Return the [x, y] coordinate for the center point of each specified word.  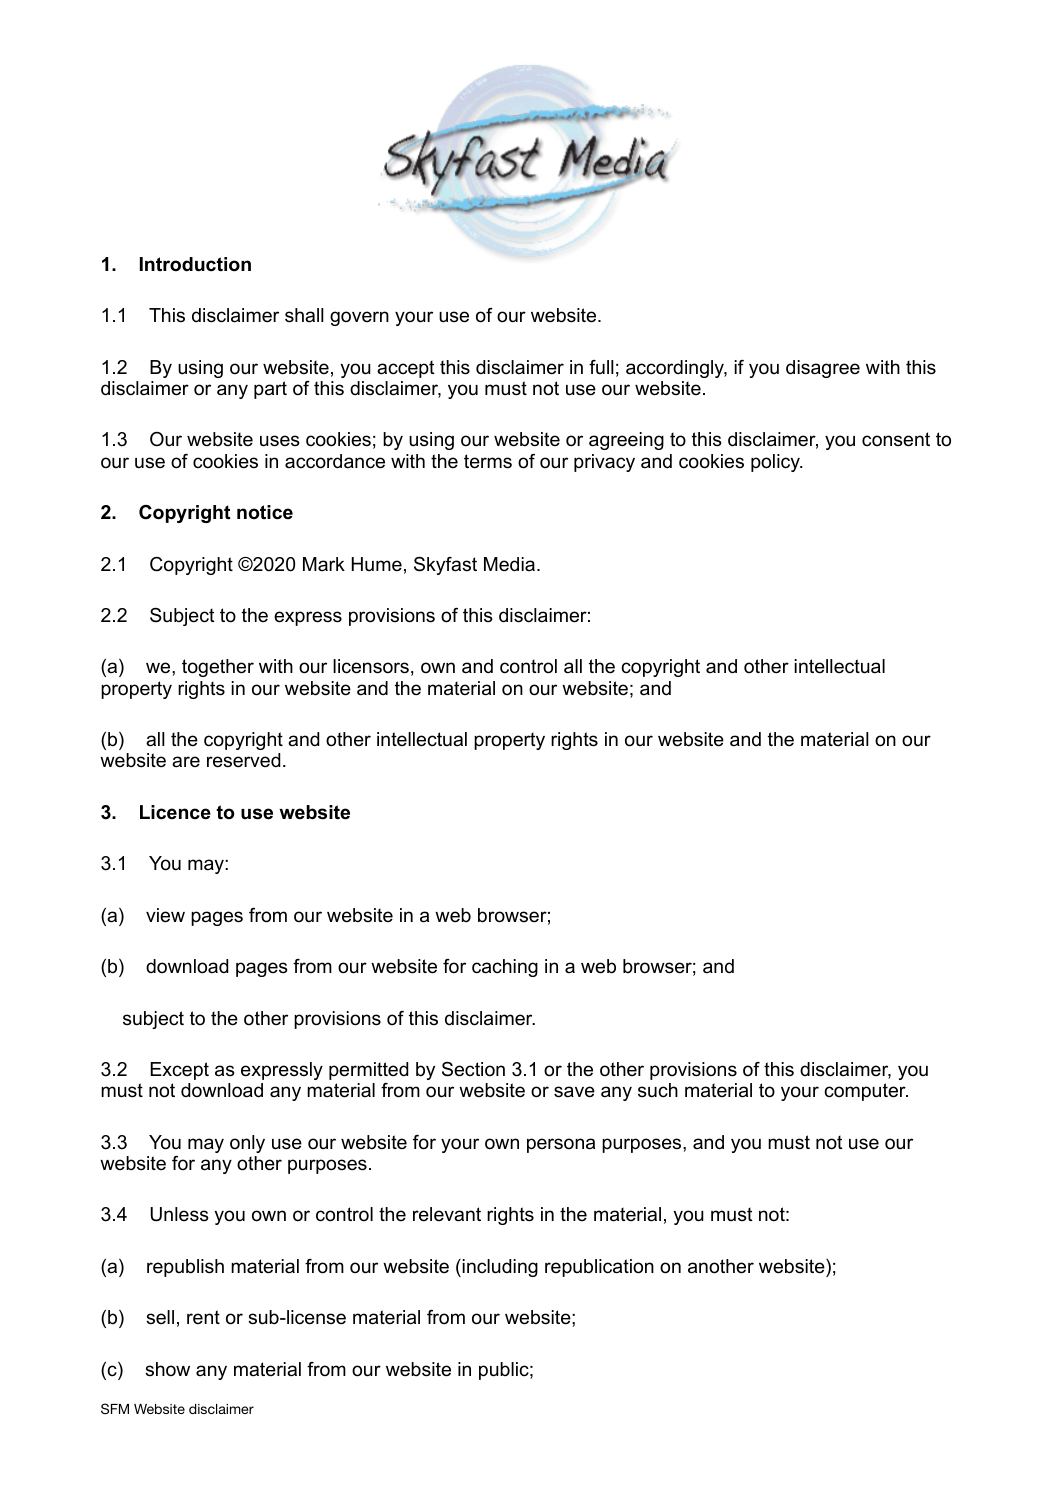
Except [179, 1071]
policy [776, 463]
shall [304, 315]
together [218, 668]
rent [203, 1317]
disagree [823, 369]
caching [505, 968]
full [601, 367]
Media [509, 564]
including [500, 1268]
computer [866, 1092]
